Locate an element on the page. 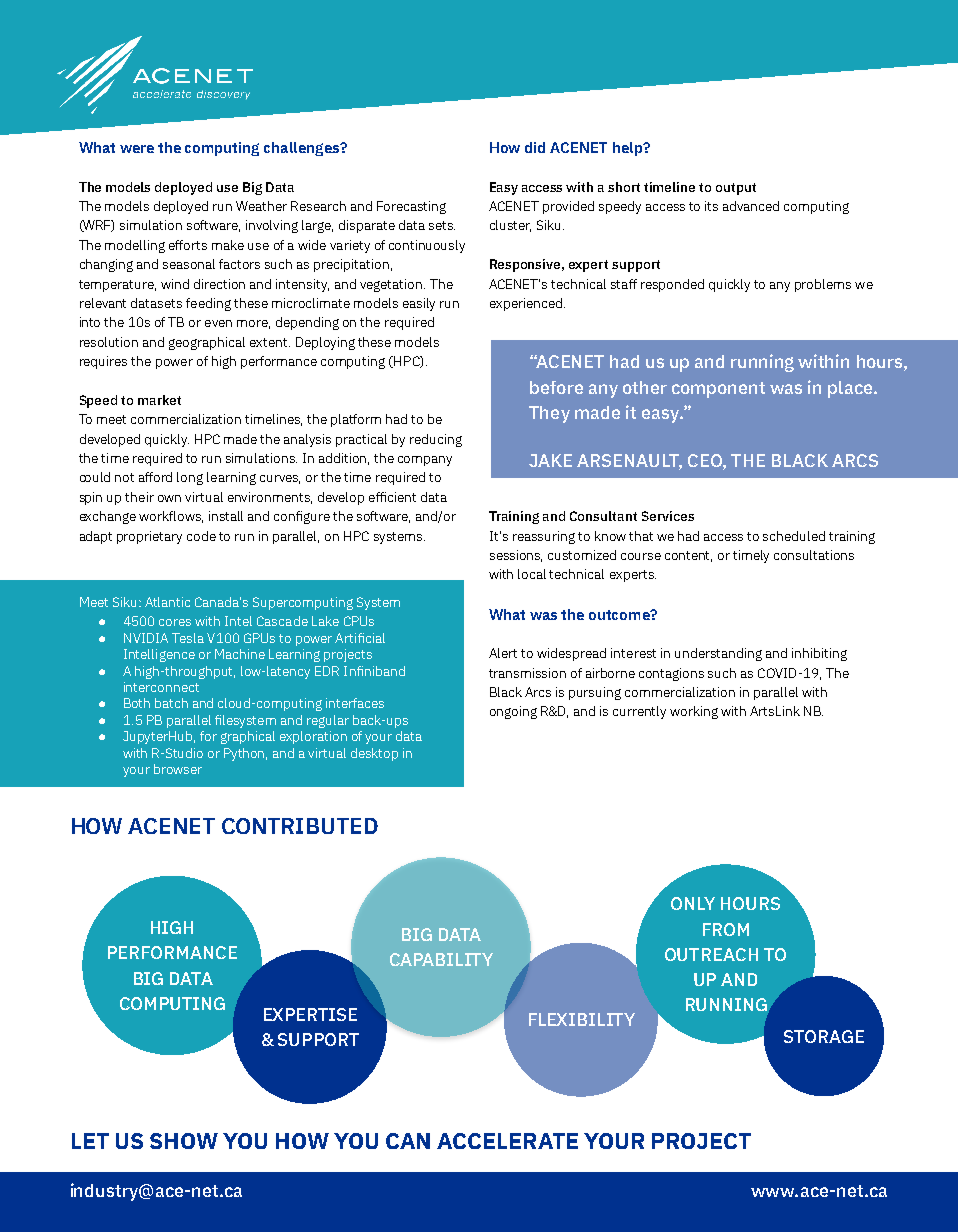 This page has width=958, height=1232. desktop is located at coordinates (374, 754).
